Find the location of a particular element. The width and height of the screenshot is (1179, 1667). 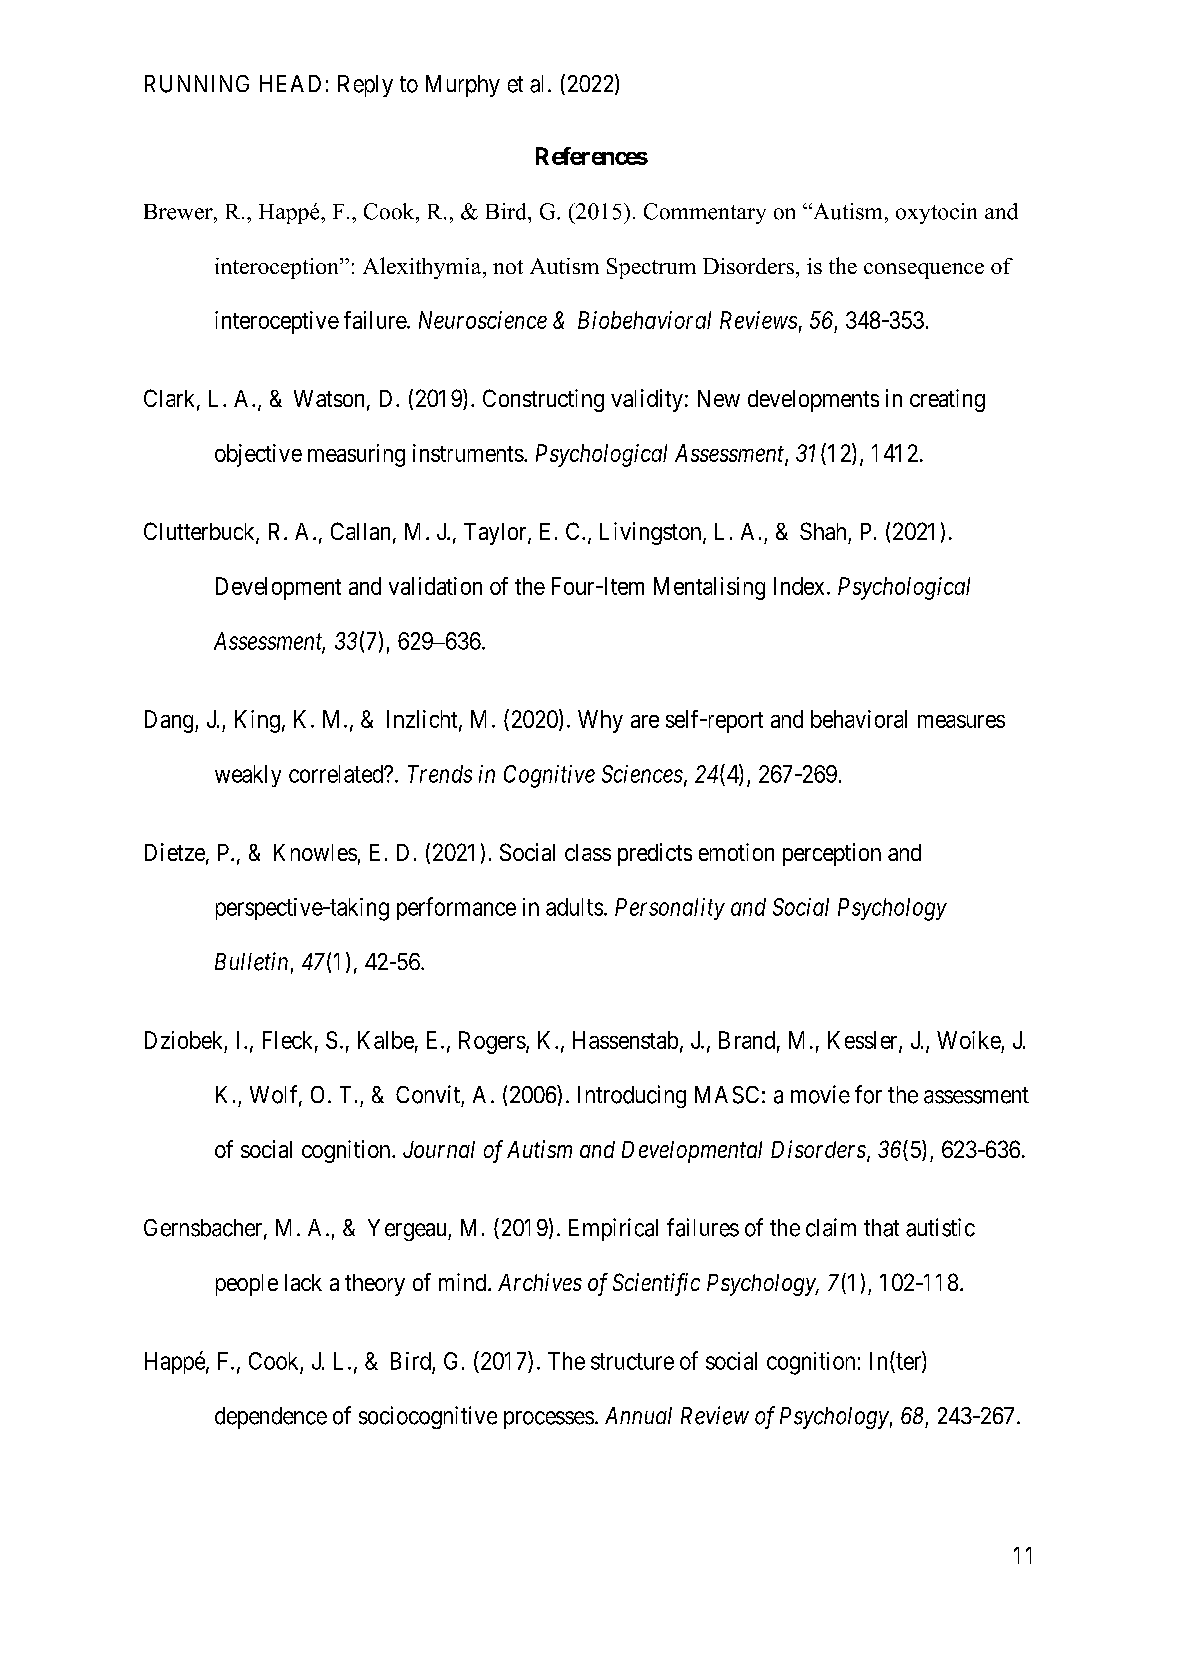

HEAD is located at coordinates (290, 83).
